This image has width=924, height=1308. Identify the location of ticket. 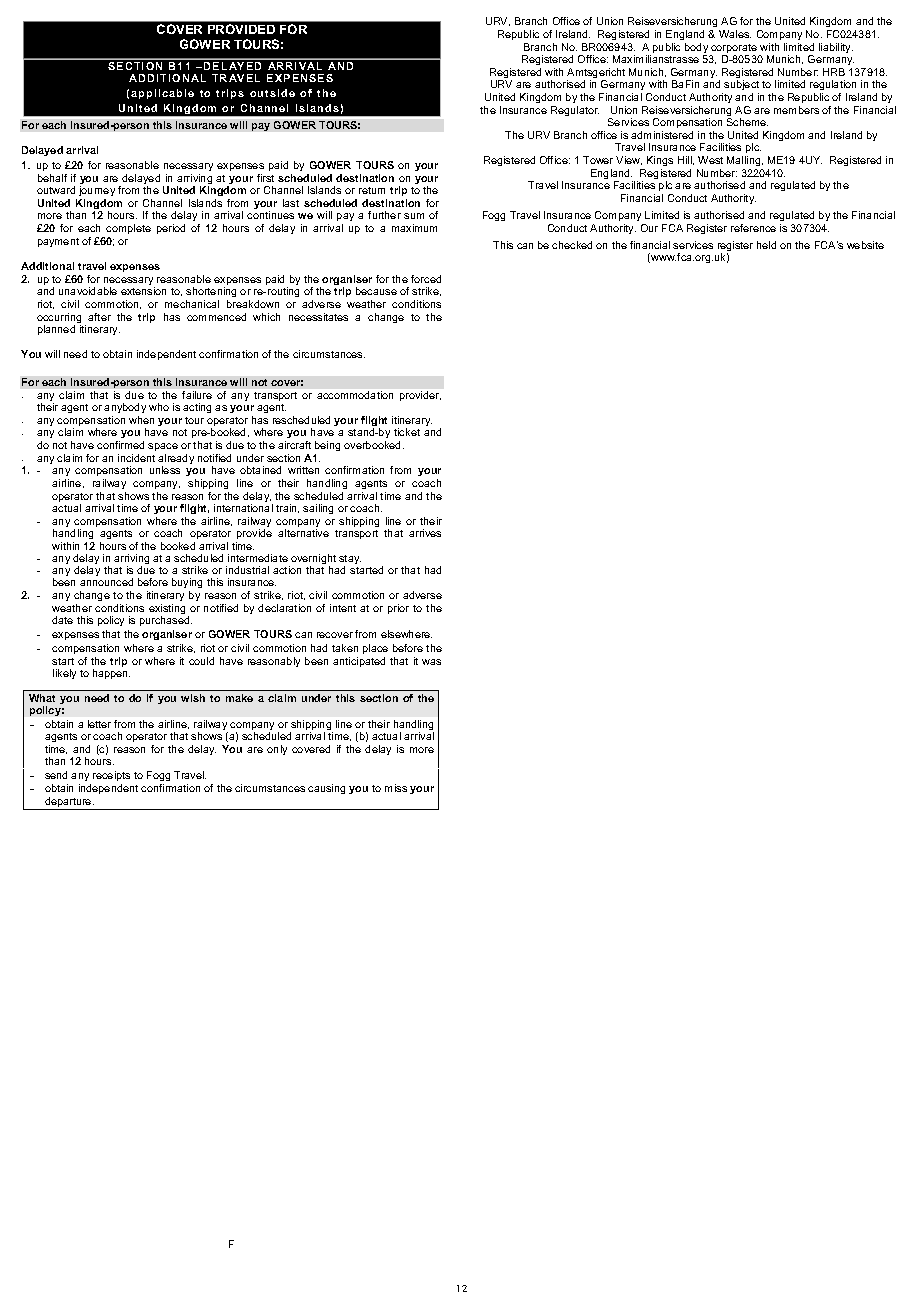
(407, 432).
